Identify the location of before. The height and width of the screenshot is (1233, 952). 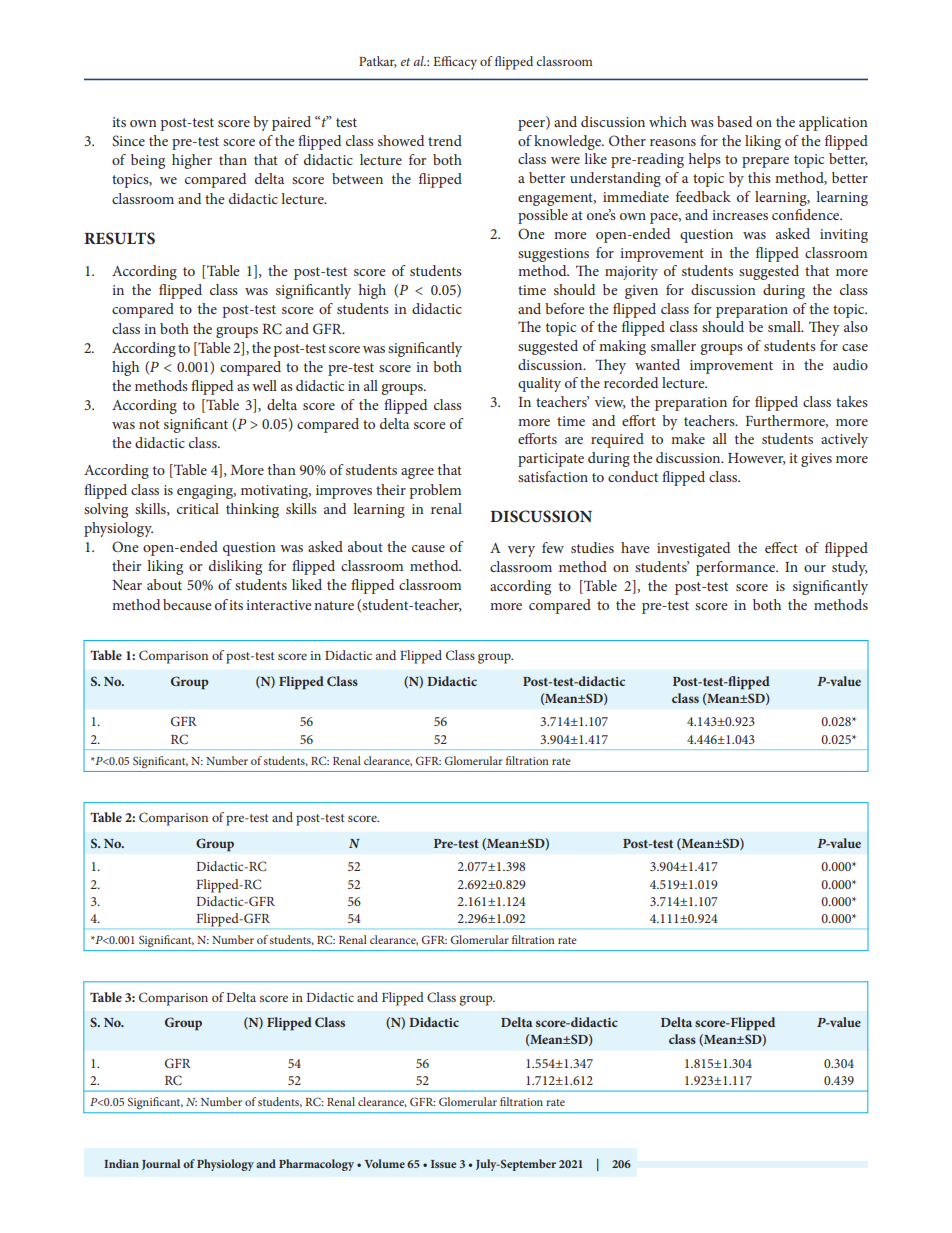
(565, 308).
